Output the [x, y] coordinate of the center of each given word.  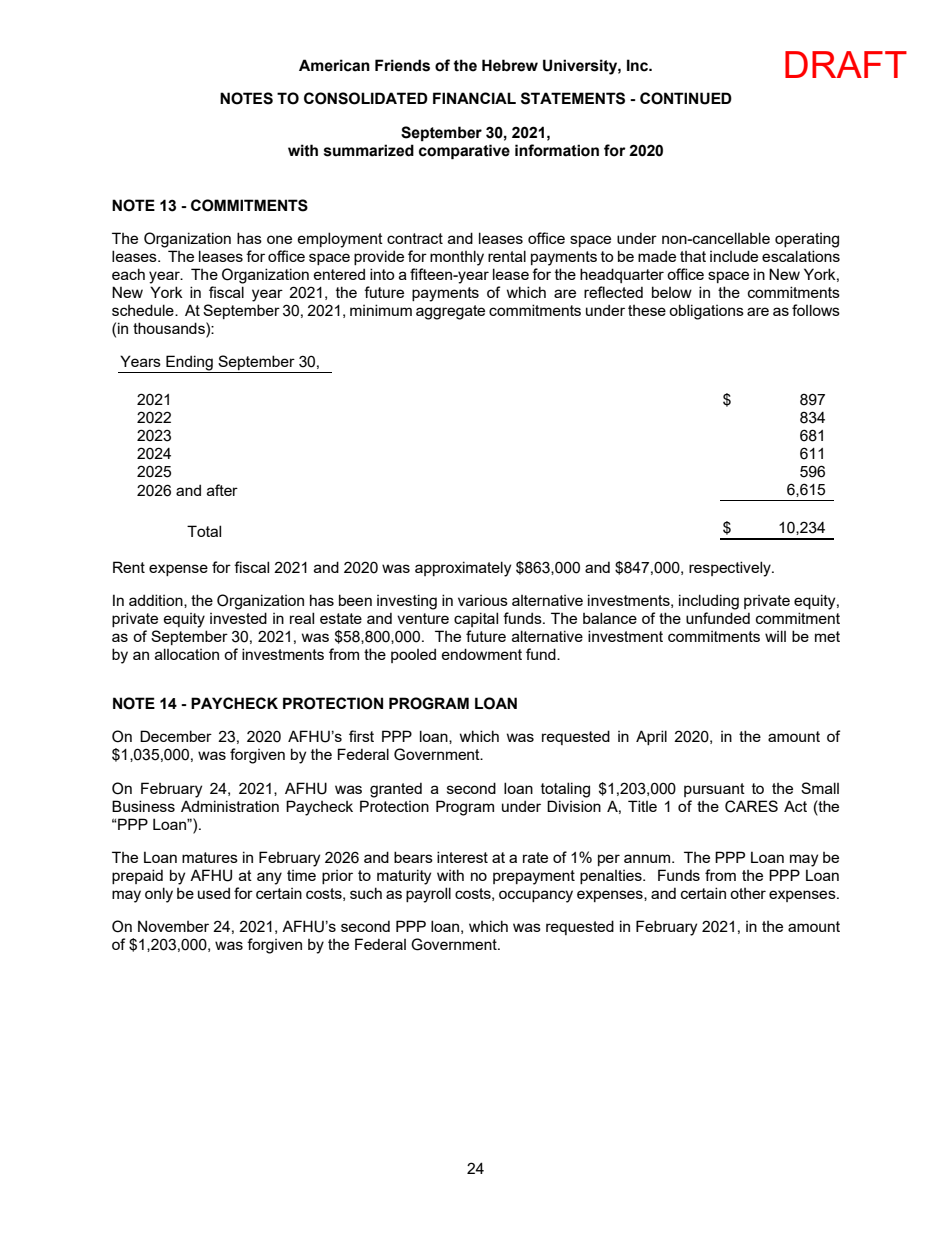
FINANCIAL [474, 98]
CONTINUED [686, 98]
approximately [463, 569]
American [334, 65]
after [222, 490]
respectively [731, 569]
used [214, 893]
